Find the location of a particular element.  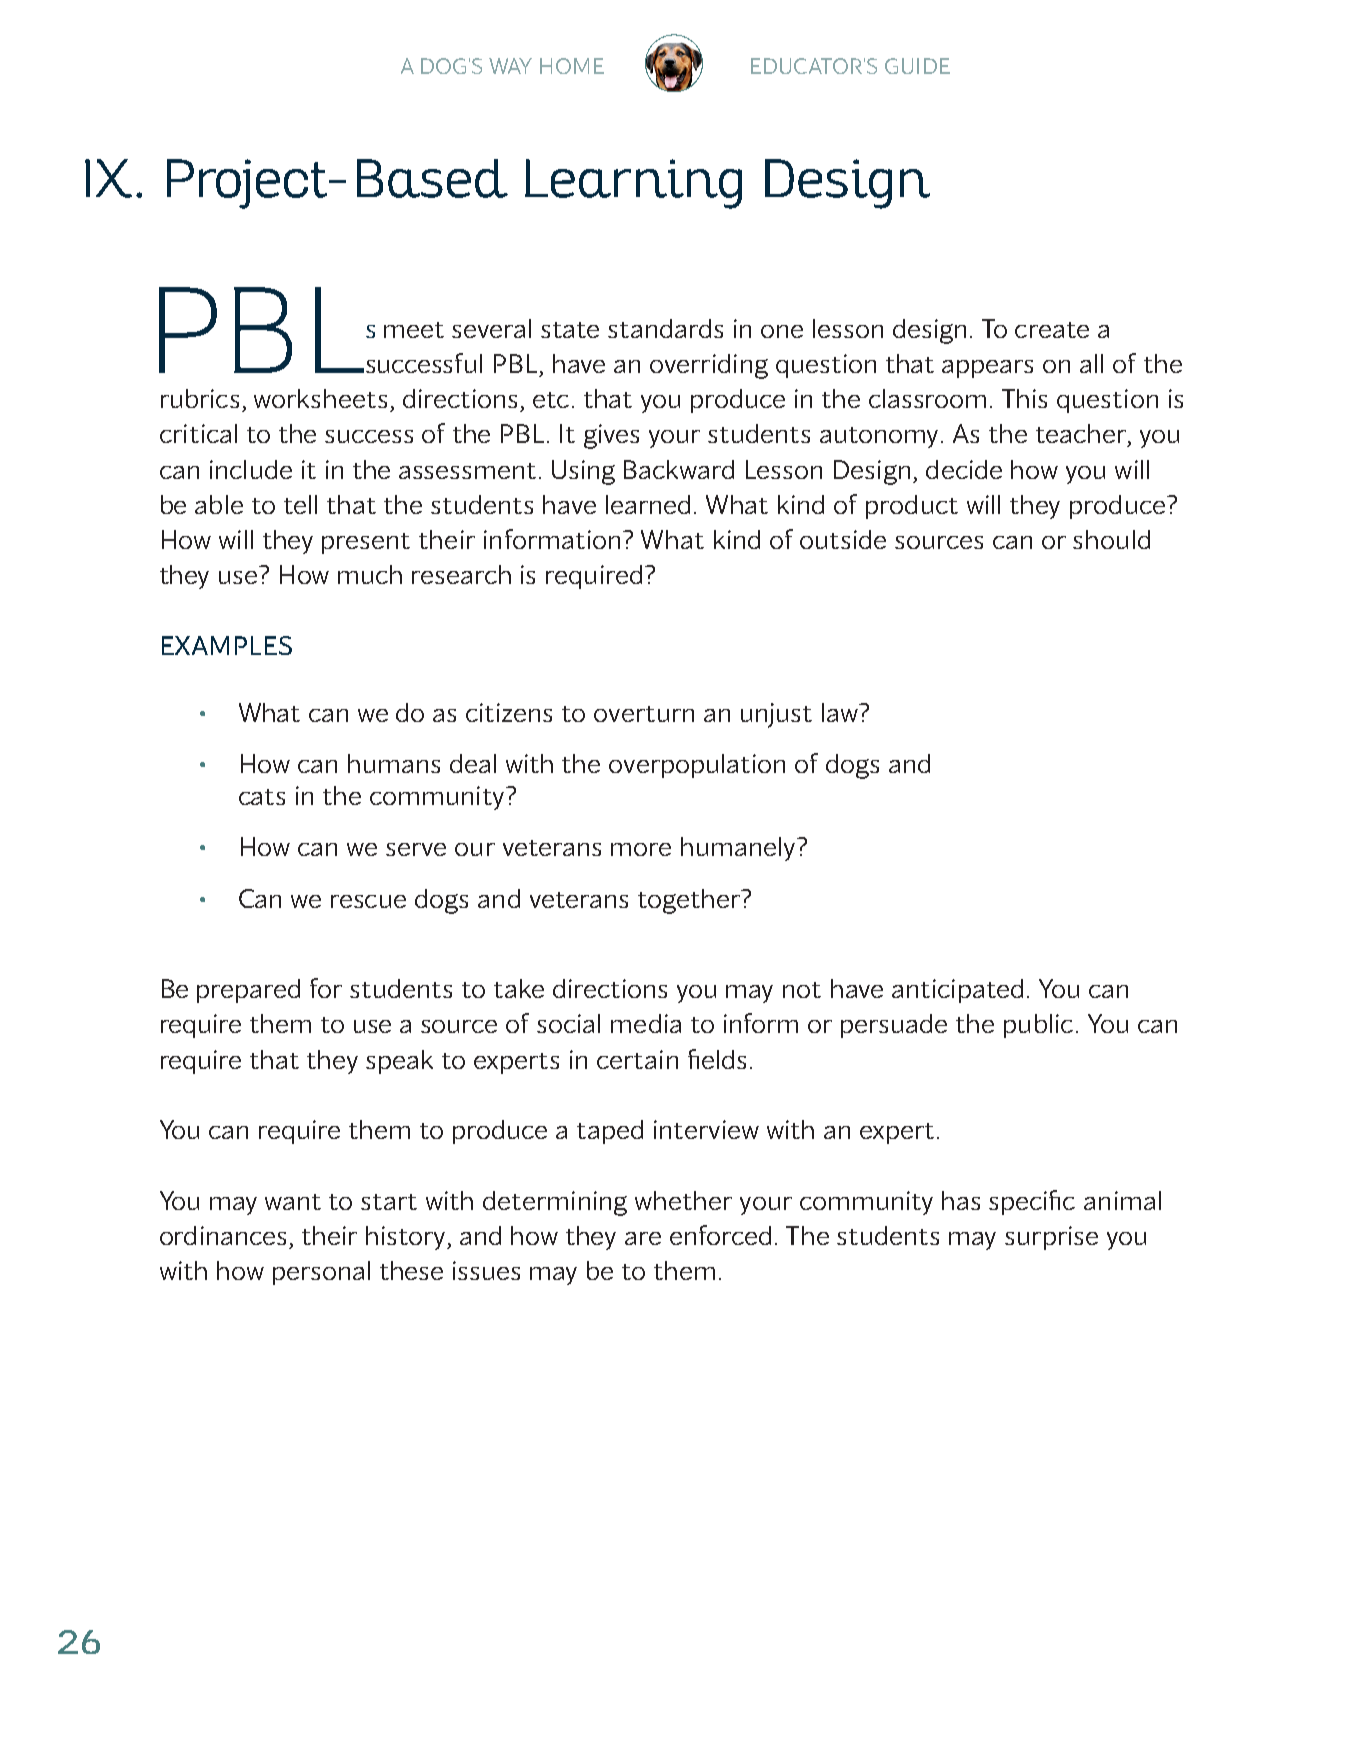

EXAMPLES is located at coordinates (227, 645).
